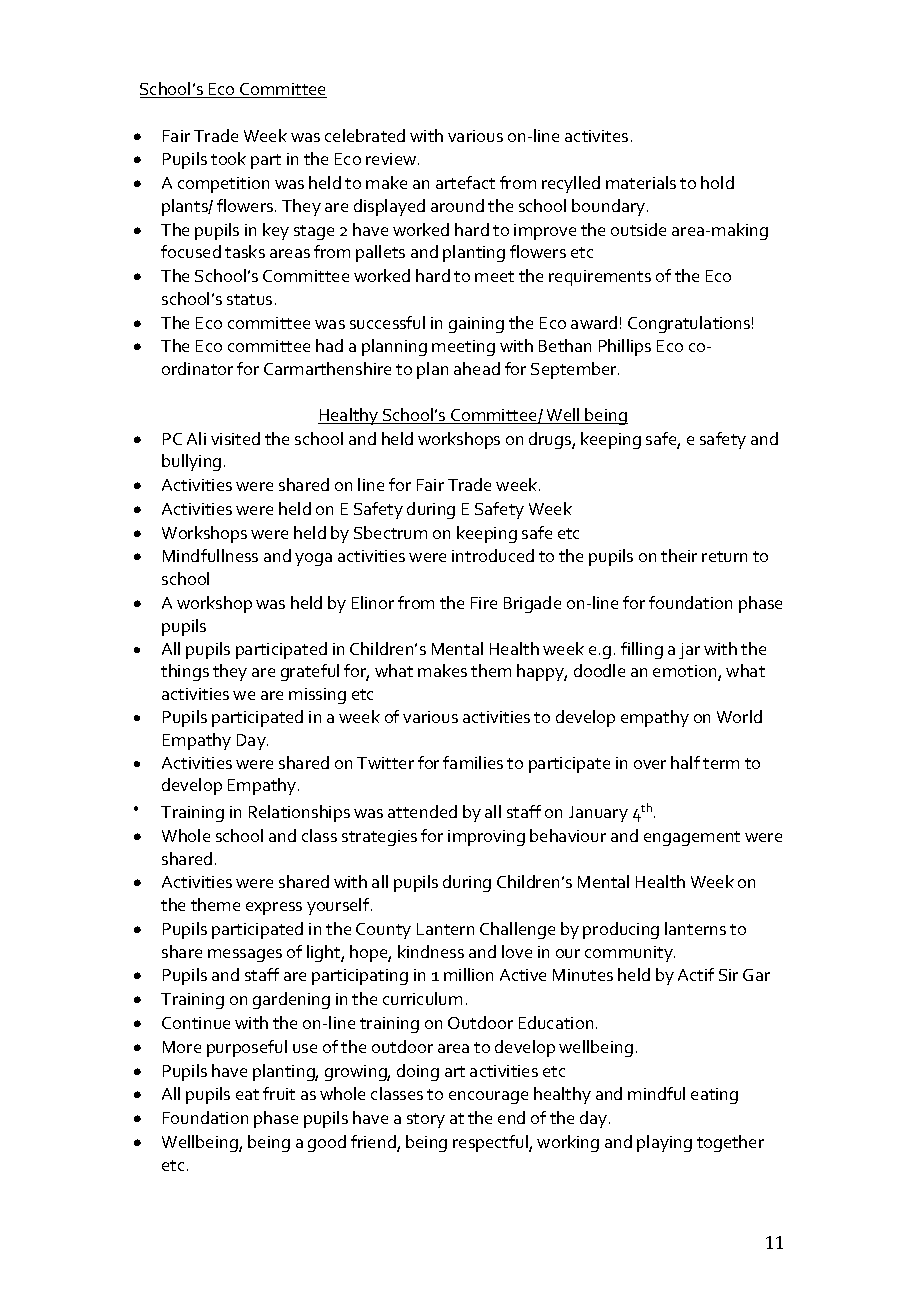  I want to click on fruit, so click(279, 1093).
